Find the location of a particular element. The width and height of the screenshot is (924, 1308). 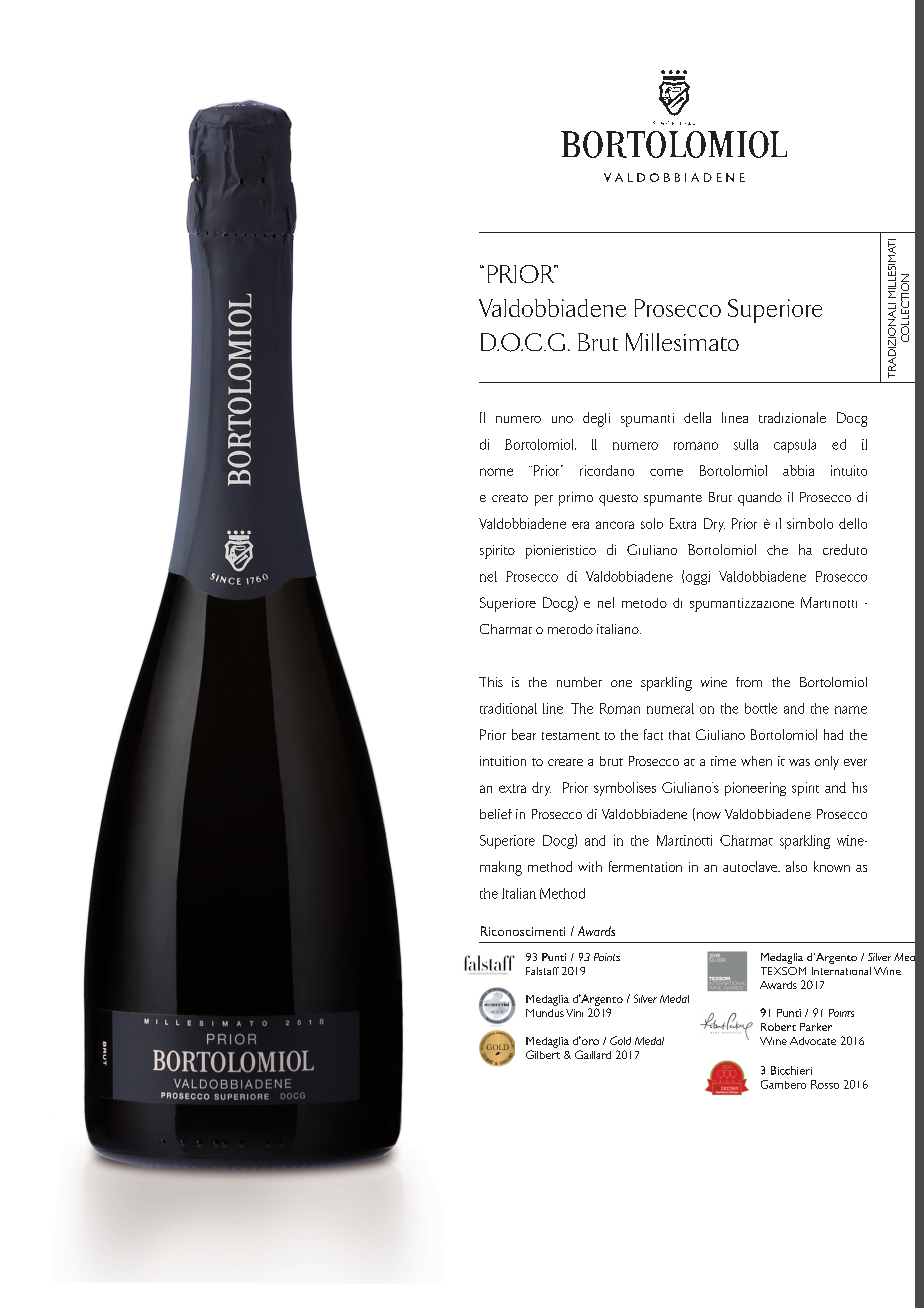

Rosso is located at coordinates (825, 1084).
